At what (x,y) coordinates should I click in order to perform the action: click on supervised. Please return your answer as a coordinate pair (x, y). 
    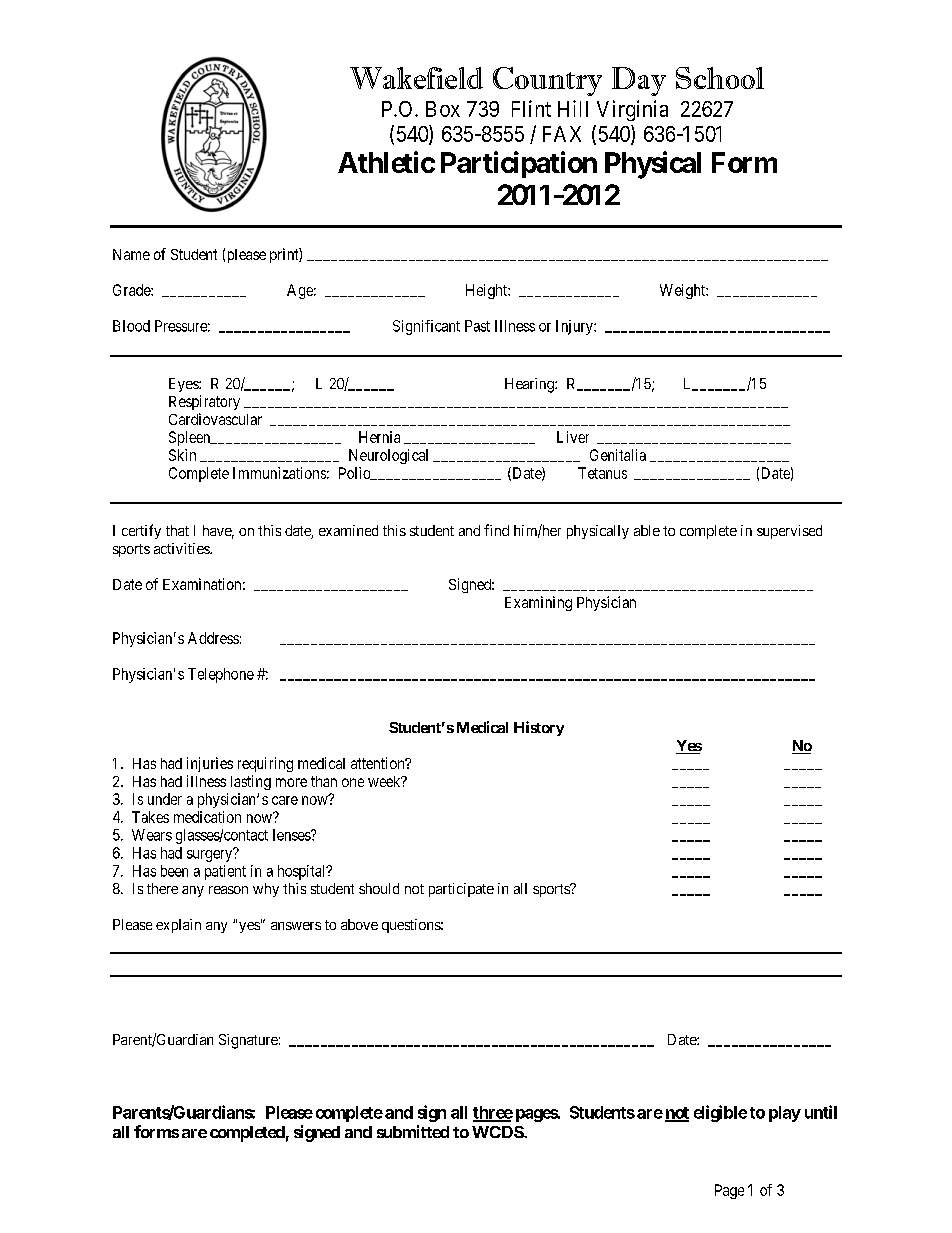
    Looking at the image, I should click on (789, 532).
